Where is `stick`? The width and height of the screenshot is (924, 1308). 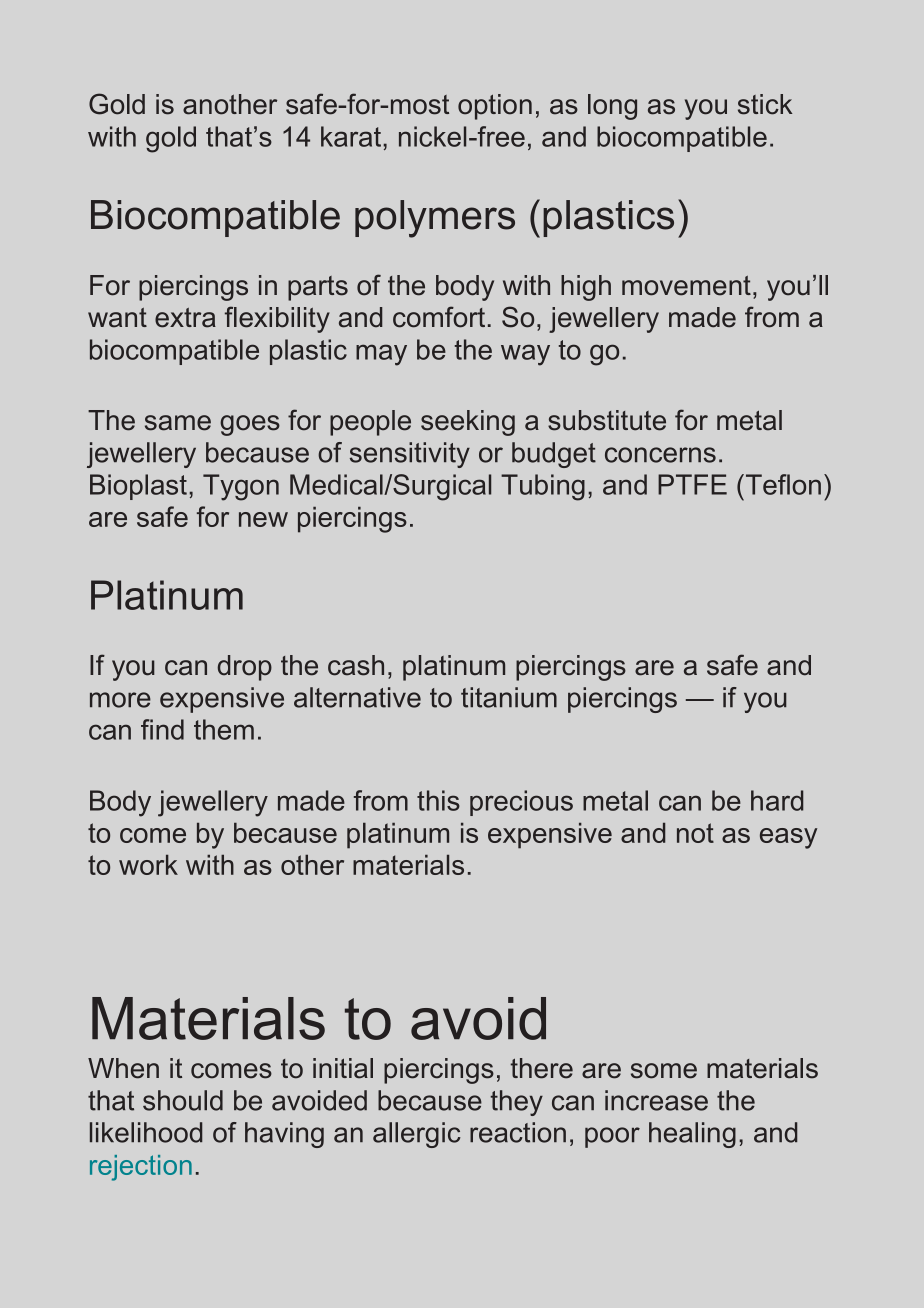 stick is located at coordinates (765, 104).
